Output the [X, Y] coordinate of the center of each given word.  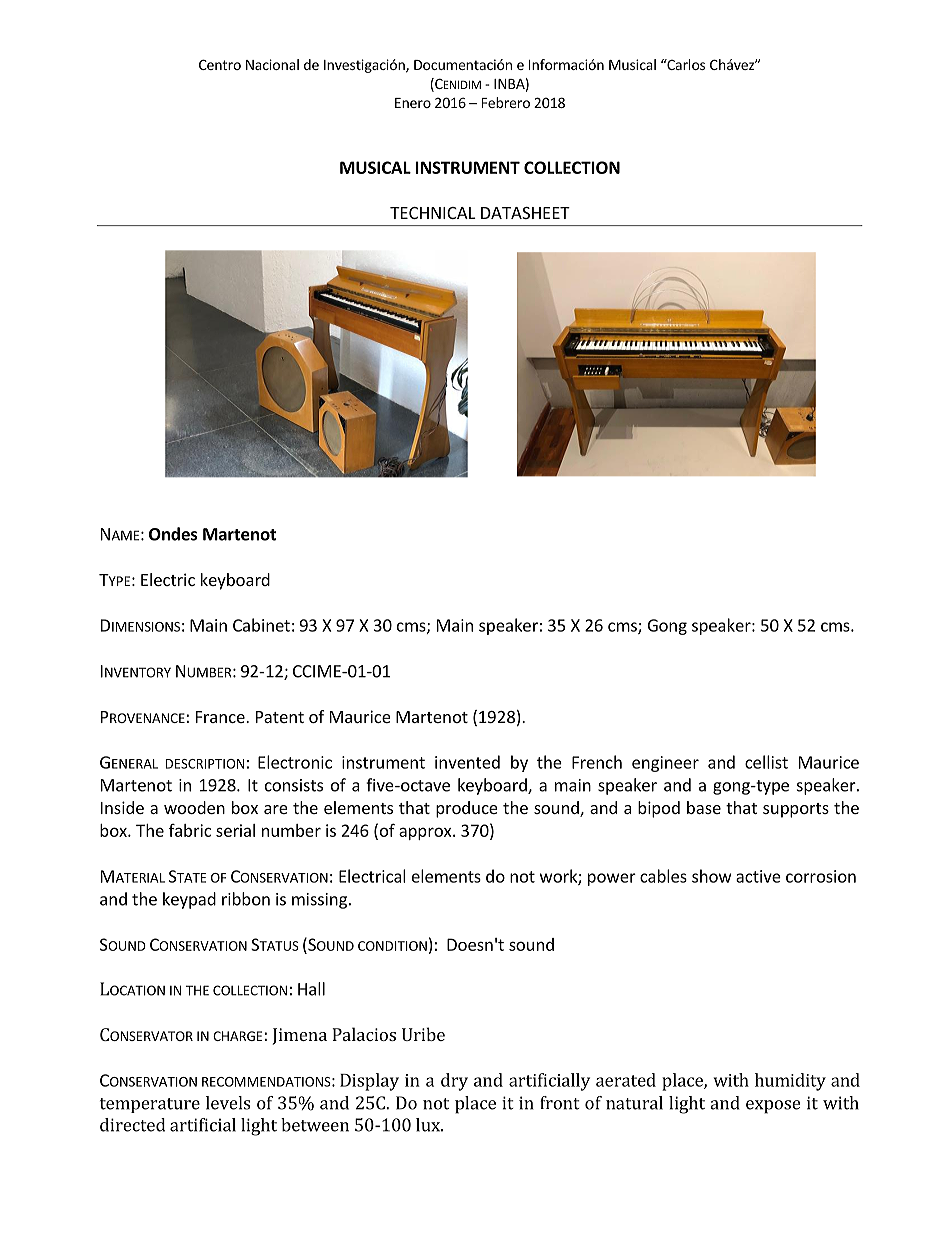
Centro [220, 64]
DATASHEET [525, 213]
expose [773, 1107]
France [221, 717]
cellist [766, 762]
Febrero [506, 102]
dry [454, 1082]
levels [228, 1103]
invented [467, 762]
